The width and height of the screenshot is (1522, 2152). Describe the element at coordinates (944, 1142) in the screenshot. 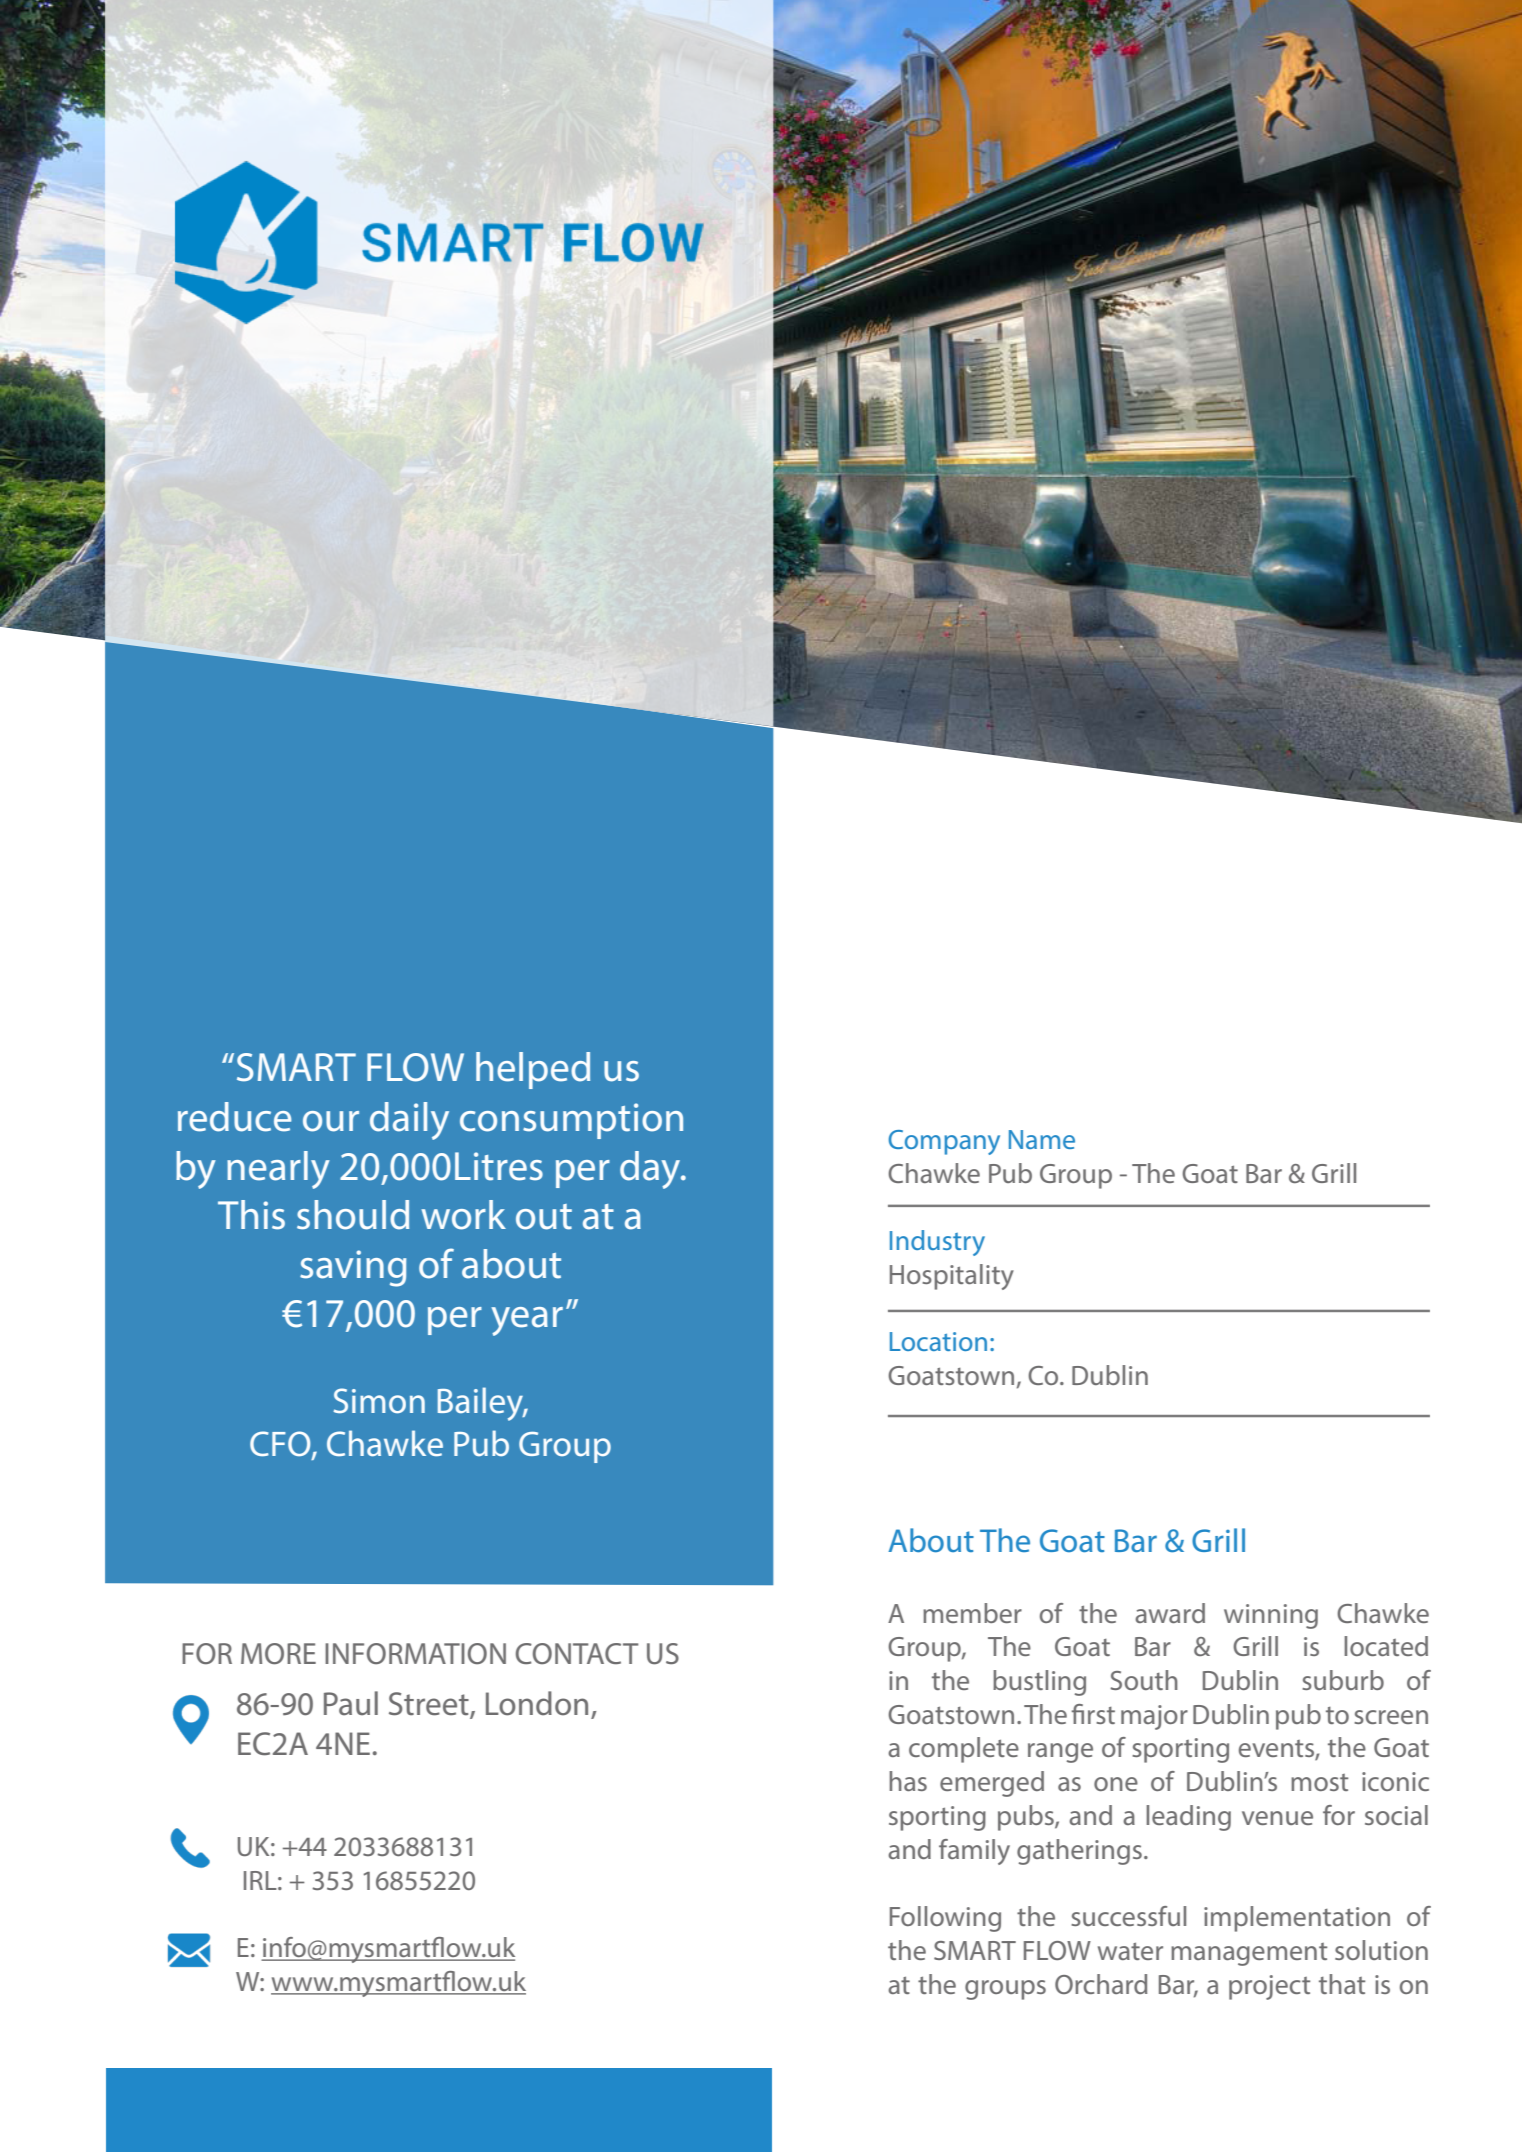

I see `Company` at that location.
